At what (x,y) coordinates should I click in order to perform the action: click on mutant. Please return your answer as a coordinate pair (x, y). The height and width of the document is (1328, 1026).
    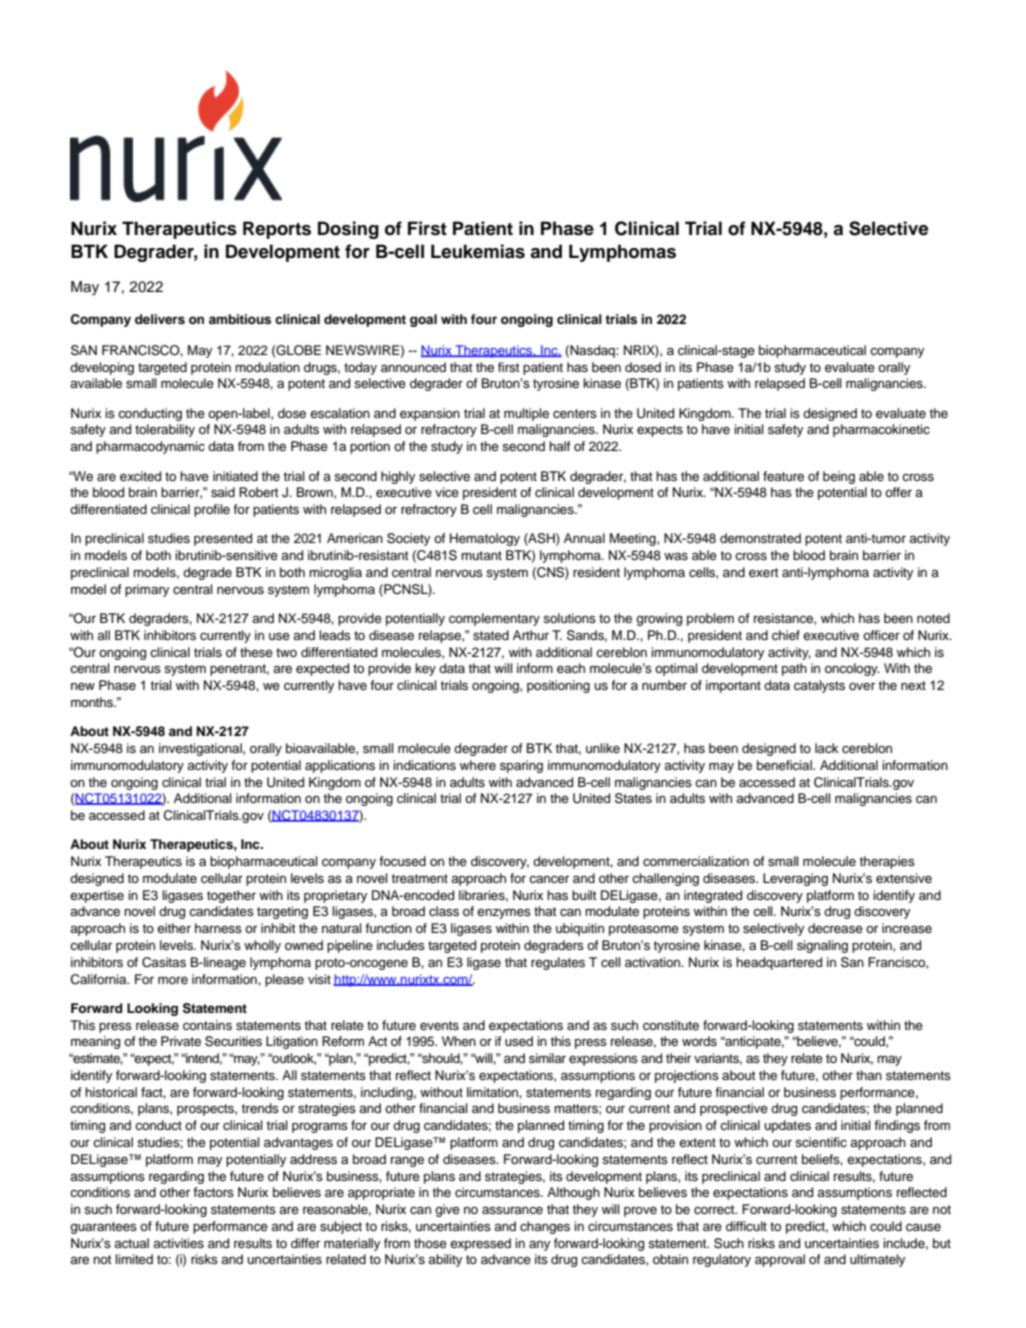
    Looking at the image, I should click on (481, 555).
